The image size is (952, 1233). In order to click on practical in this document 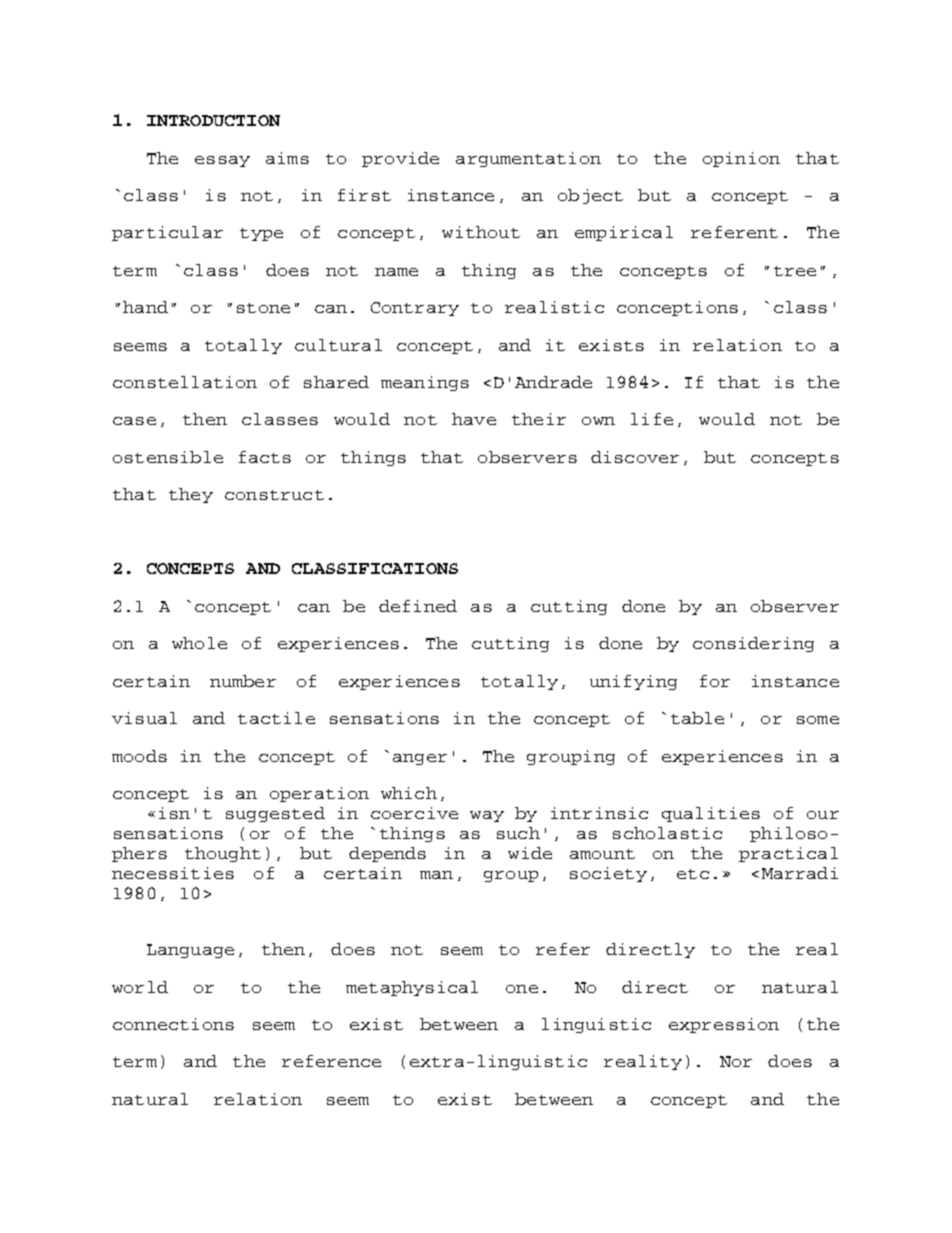, I will do `click(788, 854)`.
